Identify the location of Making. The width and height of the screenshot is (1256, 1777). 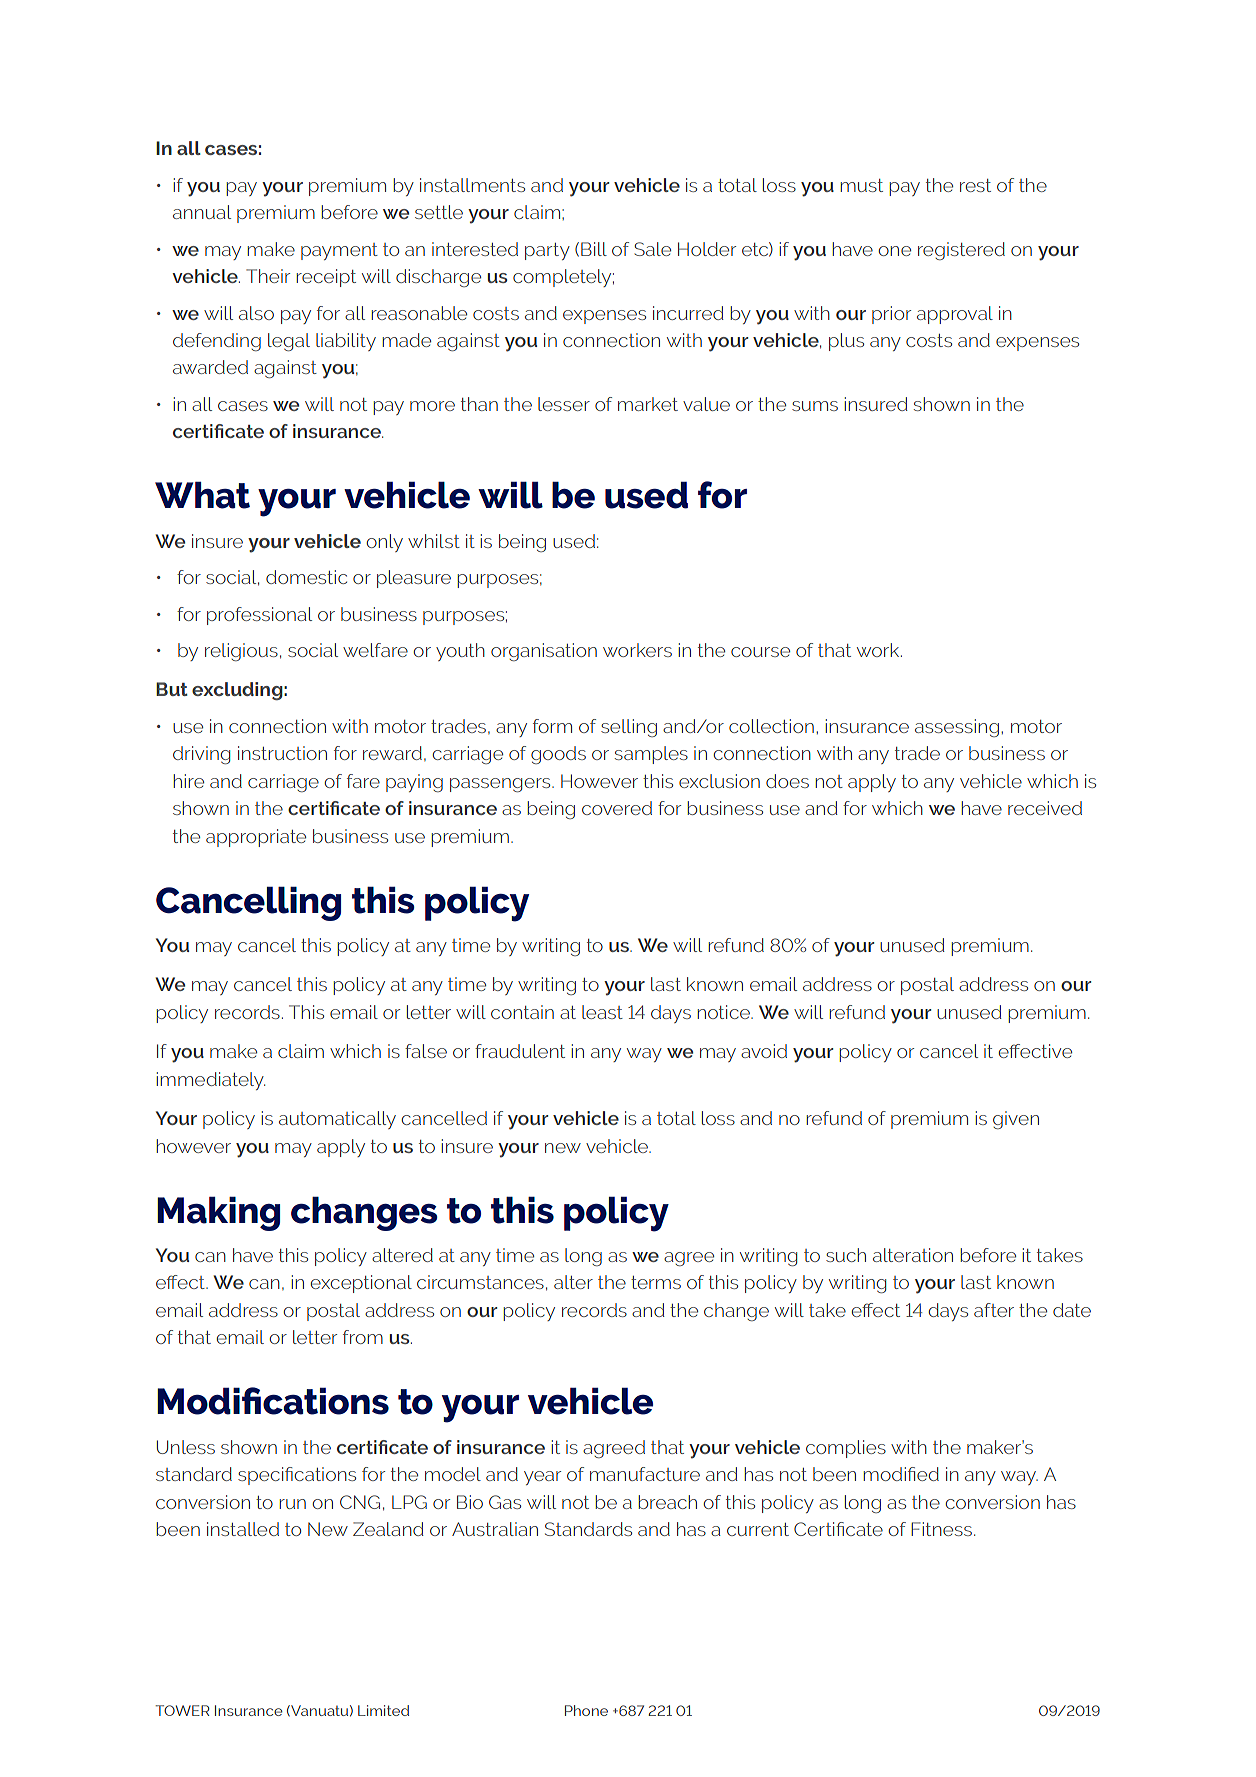
(218, 1213).
